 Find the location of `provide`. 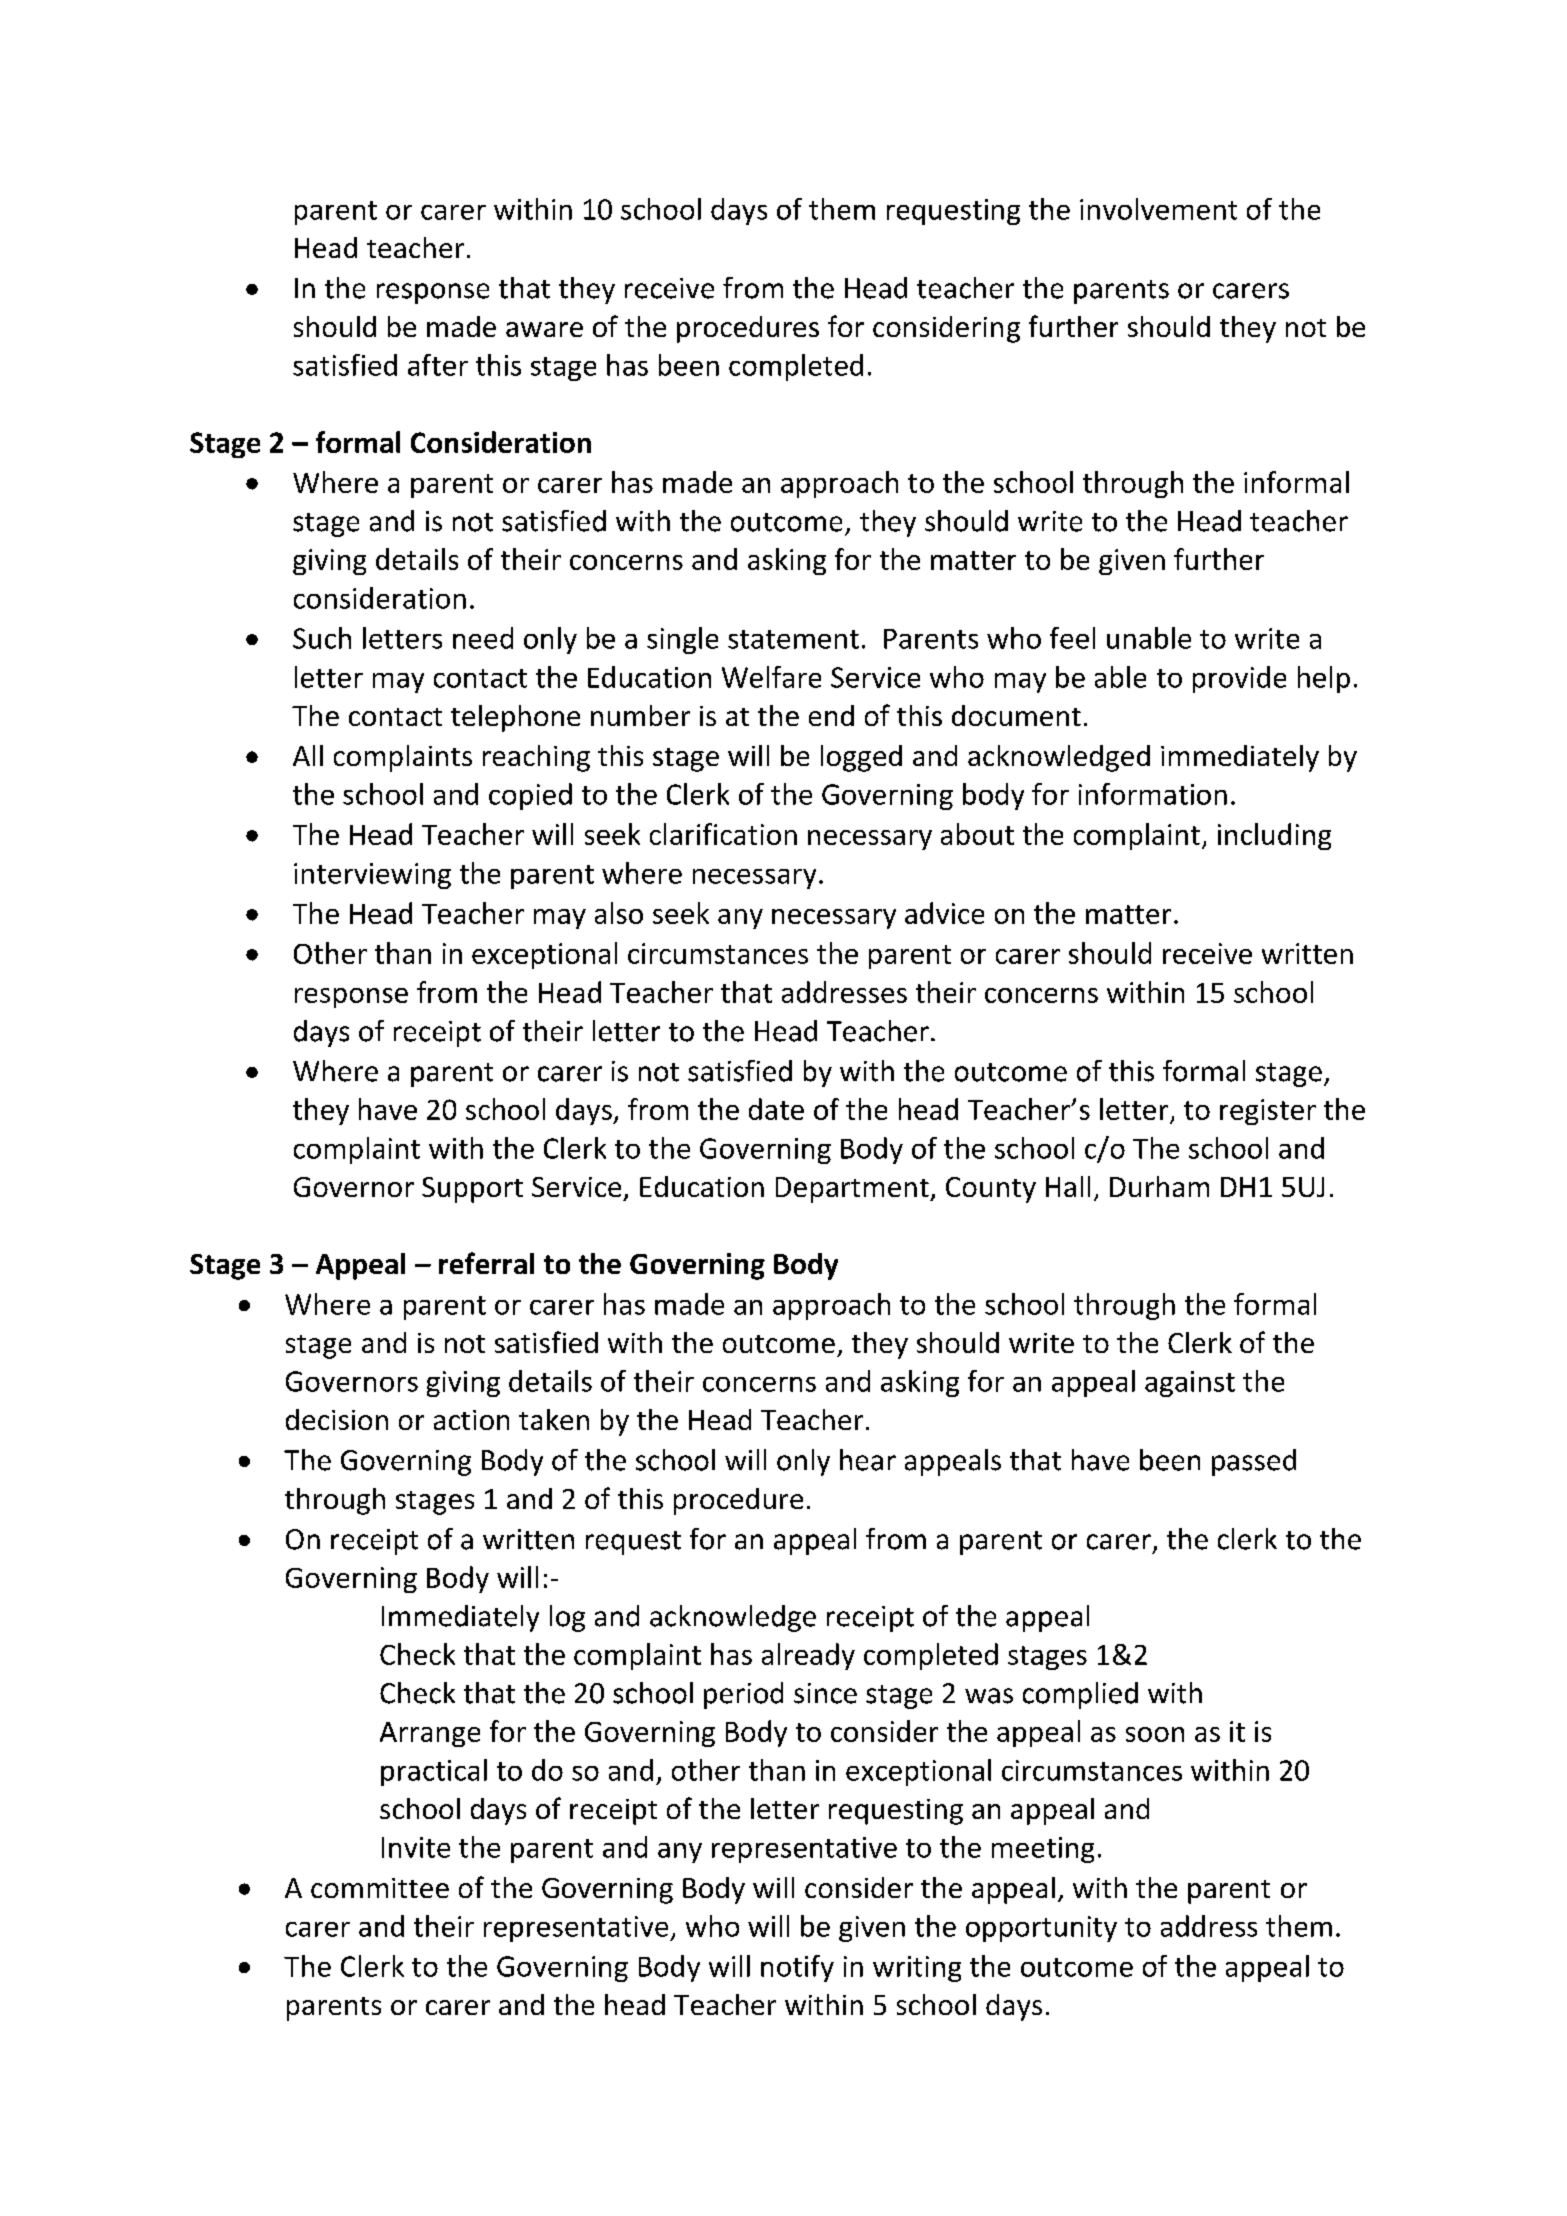

provide is located at coordinates (1239, 679).
